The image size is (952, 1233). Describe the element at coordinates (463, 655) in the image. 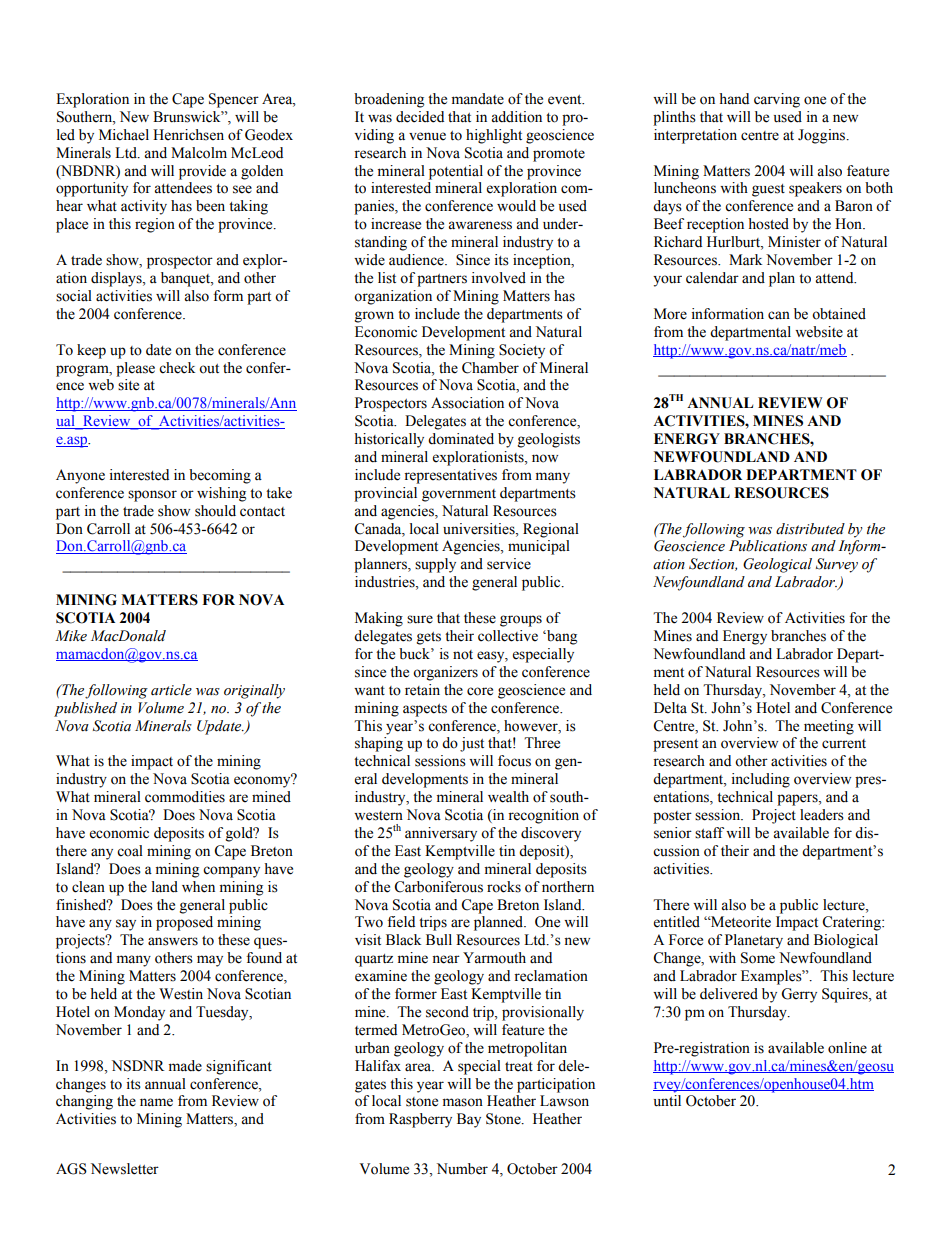

I see `not` at that location.
